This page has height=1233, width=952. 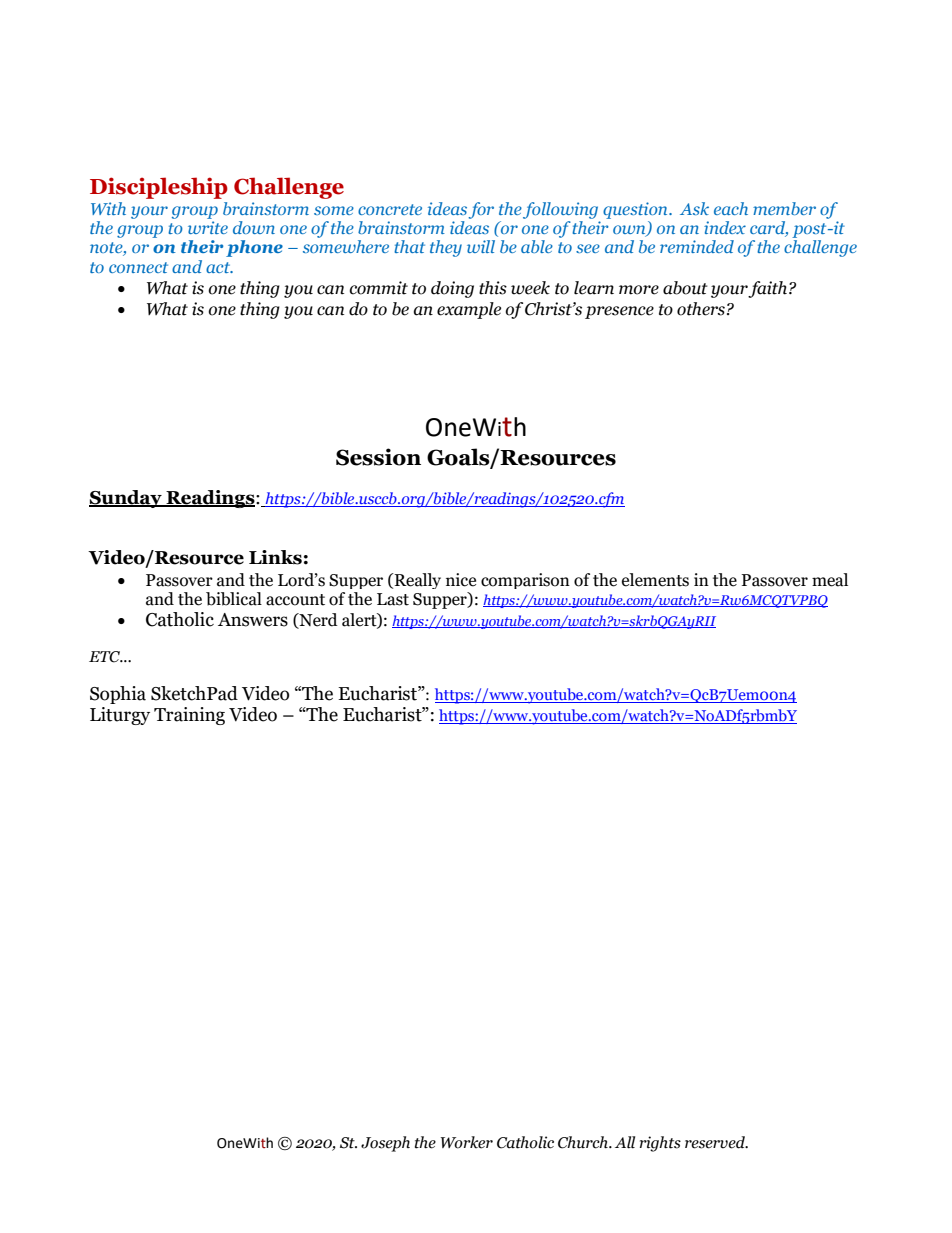 What do you see at coordinates (830, 580) in the page?
I see `meal` at bounding box center [830, 580].
